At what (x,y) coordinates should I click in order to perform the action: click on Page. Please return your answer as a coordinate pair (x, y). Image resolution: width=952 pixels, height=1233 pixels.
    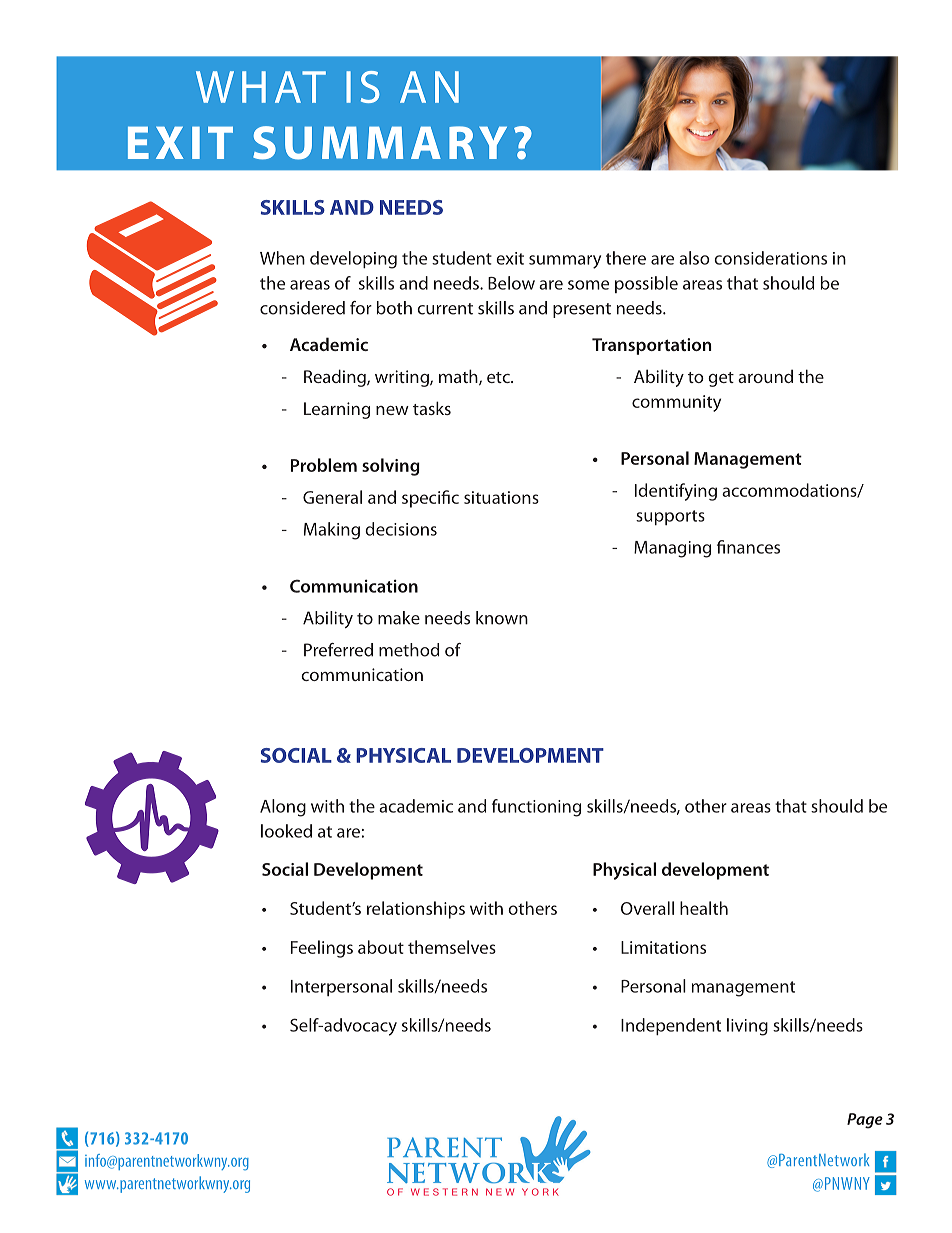
    Looking at the image, I should click on (865, 1121).
